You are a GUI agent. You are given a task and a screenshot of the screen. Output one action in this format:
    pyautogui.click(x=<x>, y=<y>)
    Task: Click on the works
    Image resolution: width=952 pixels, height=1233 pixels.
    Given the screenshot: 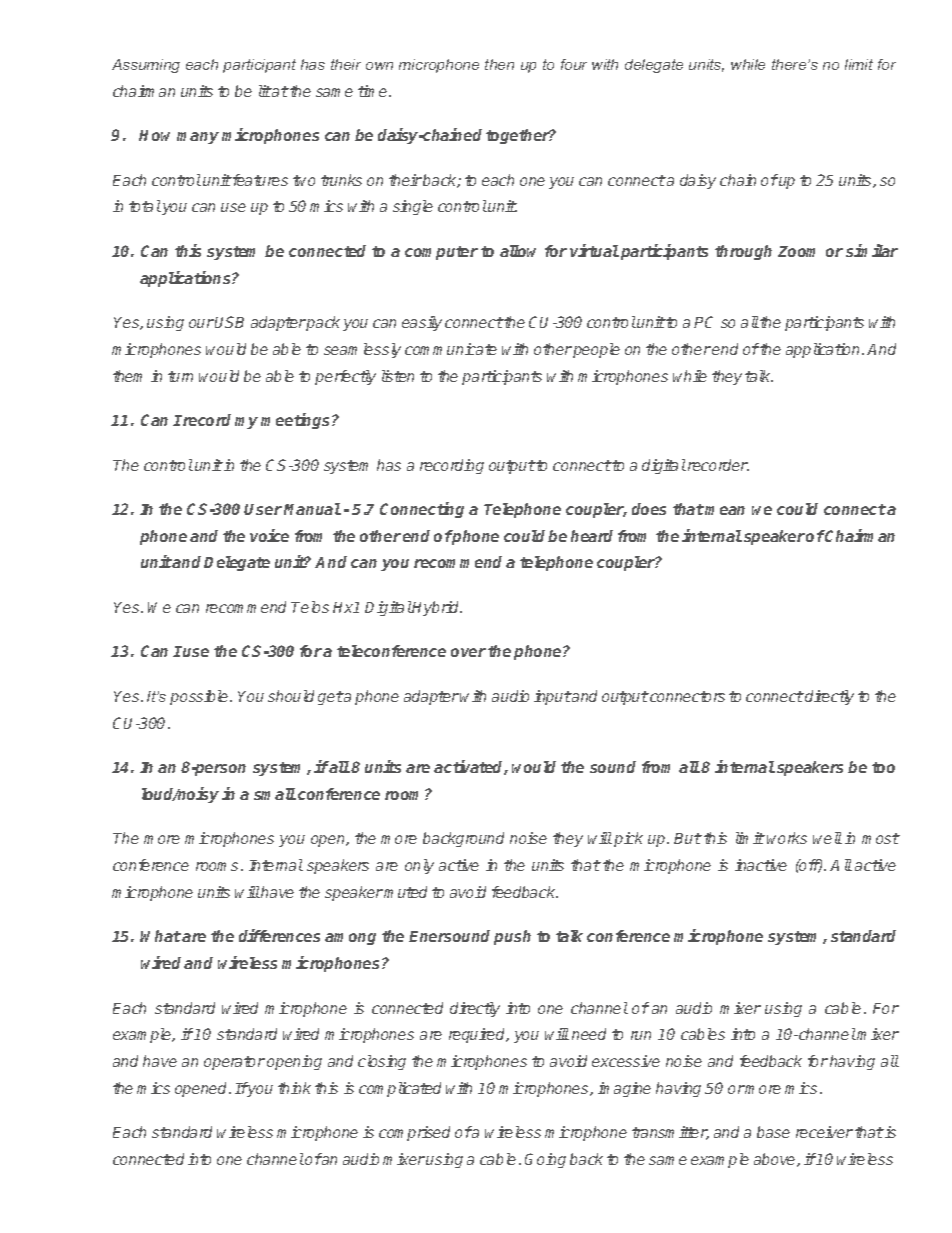 What is the action you would take?
    pyautogui.click(x=787, y=838)
